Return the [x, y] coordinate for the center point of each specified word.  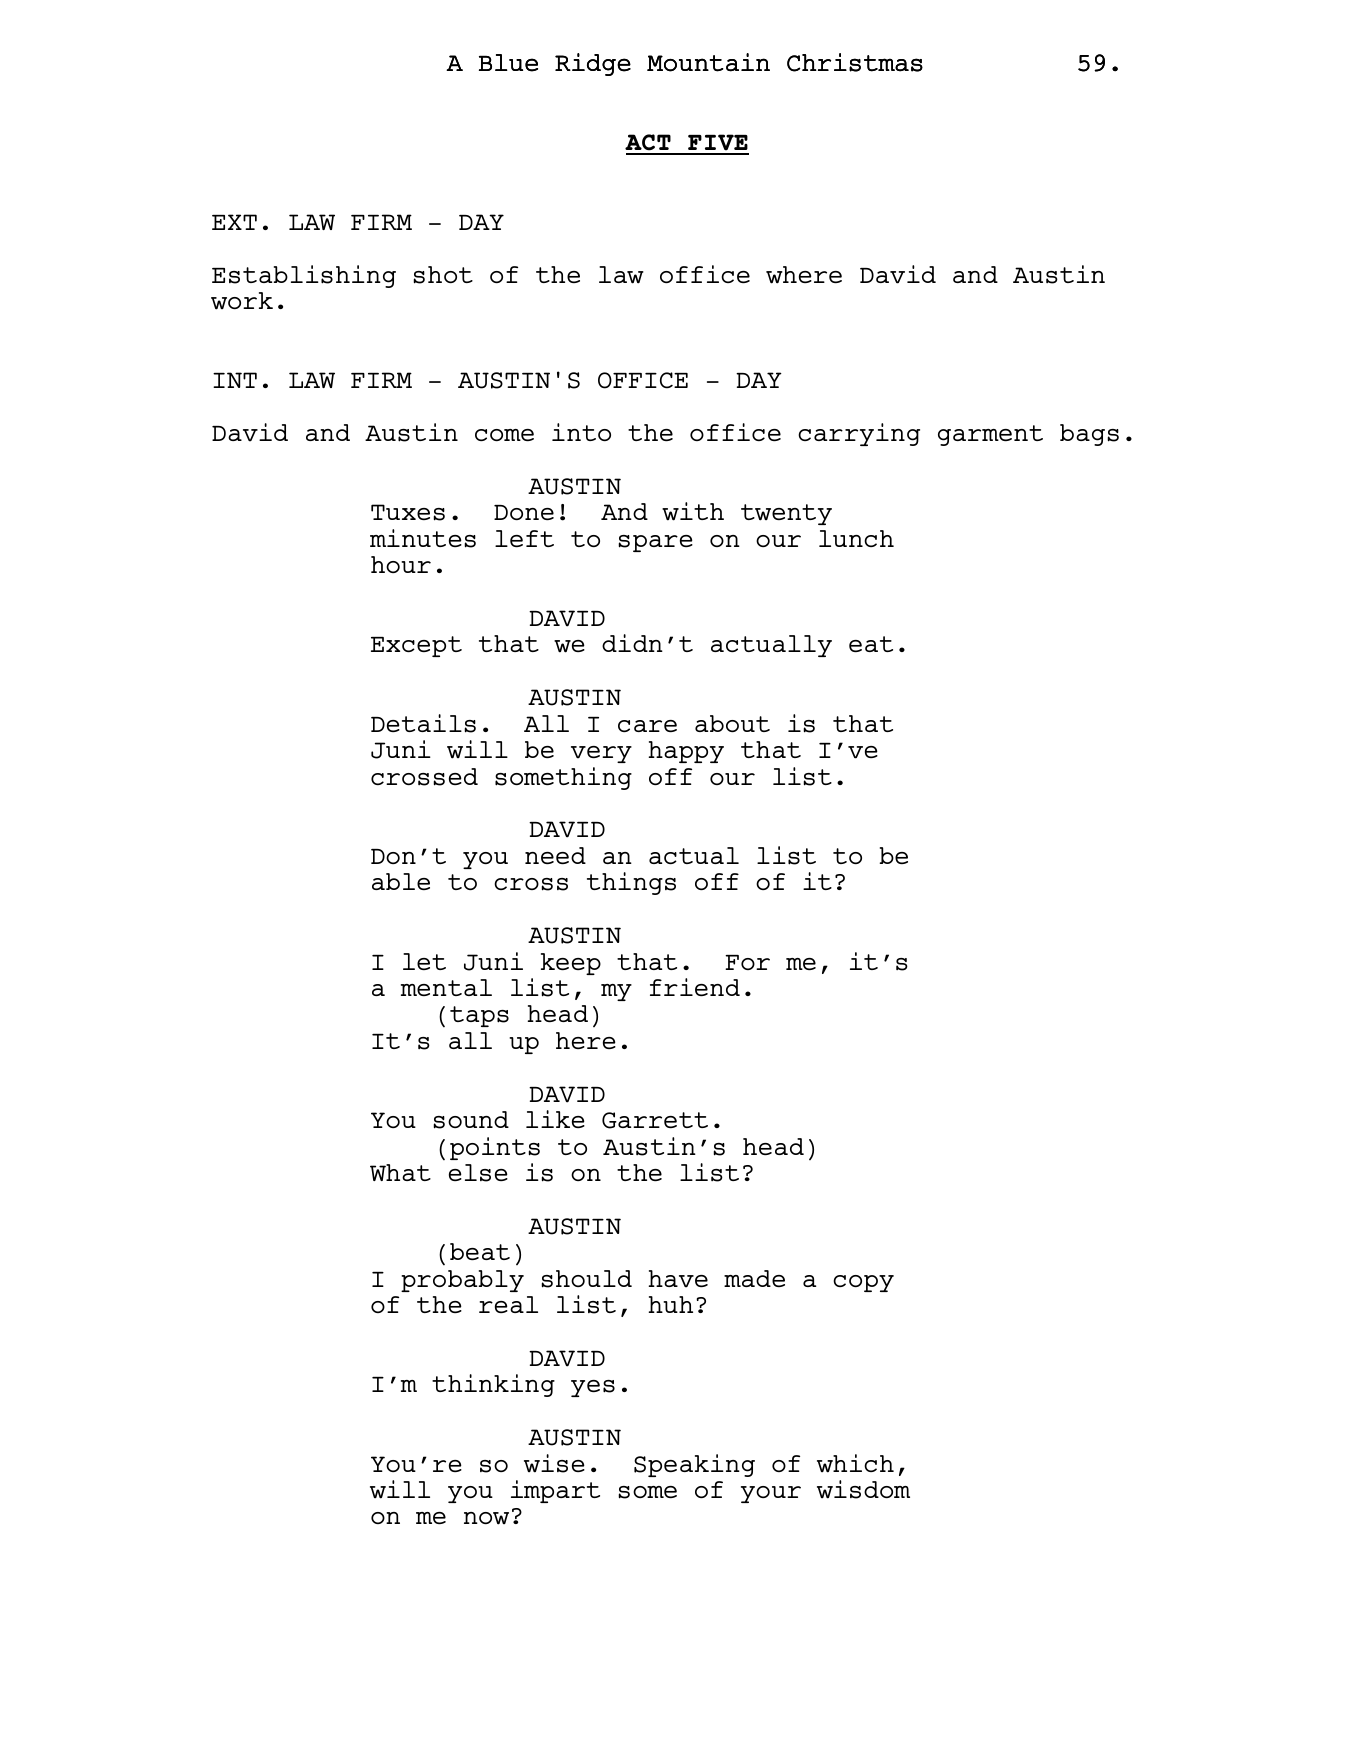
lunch [856, 538]
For [747, 962]
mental [446, 987]
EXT [234, 222]
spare [655, 543]
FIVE [717, 144]
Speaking [694, 1465]
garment [990, 435]
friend [695, 987]
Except [416, 646]
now [486, 1518]
